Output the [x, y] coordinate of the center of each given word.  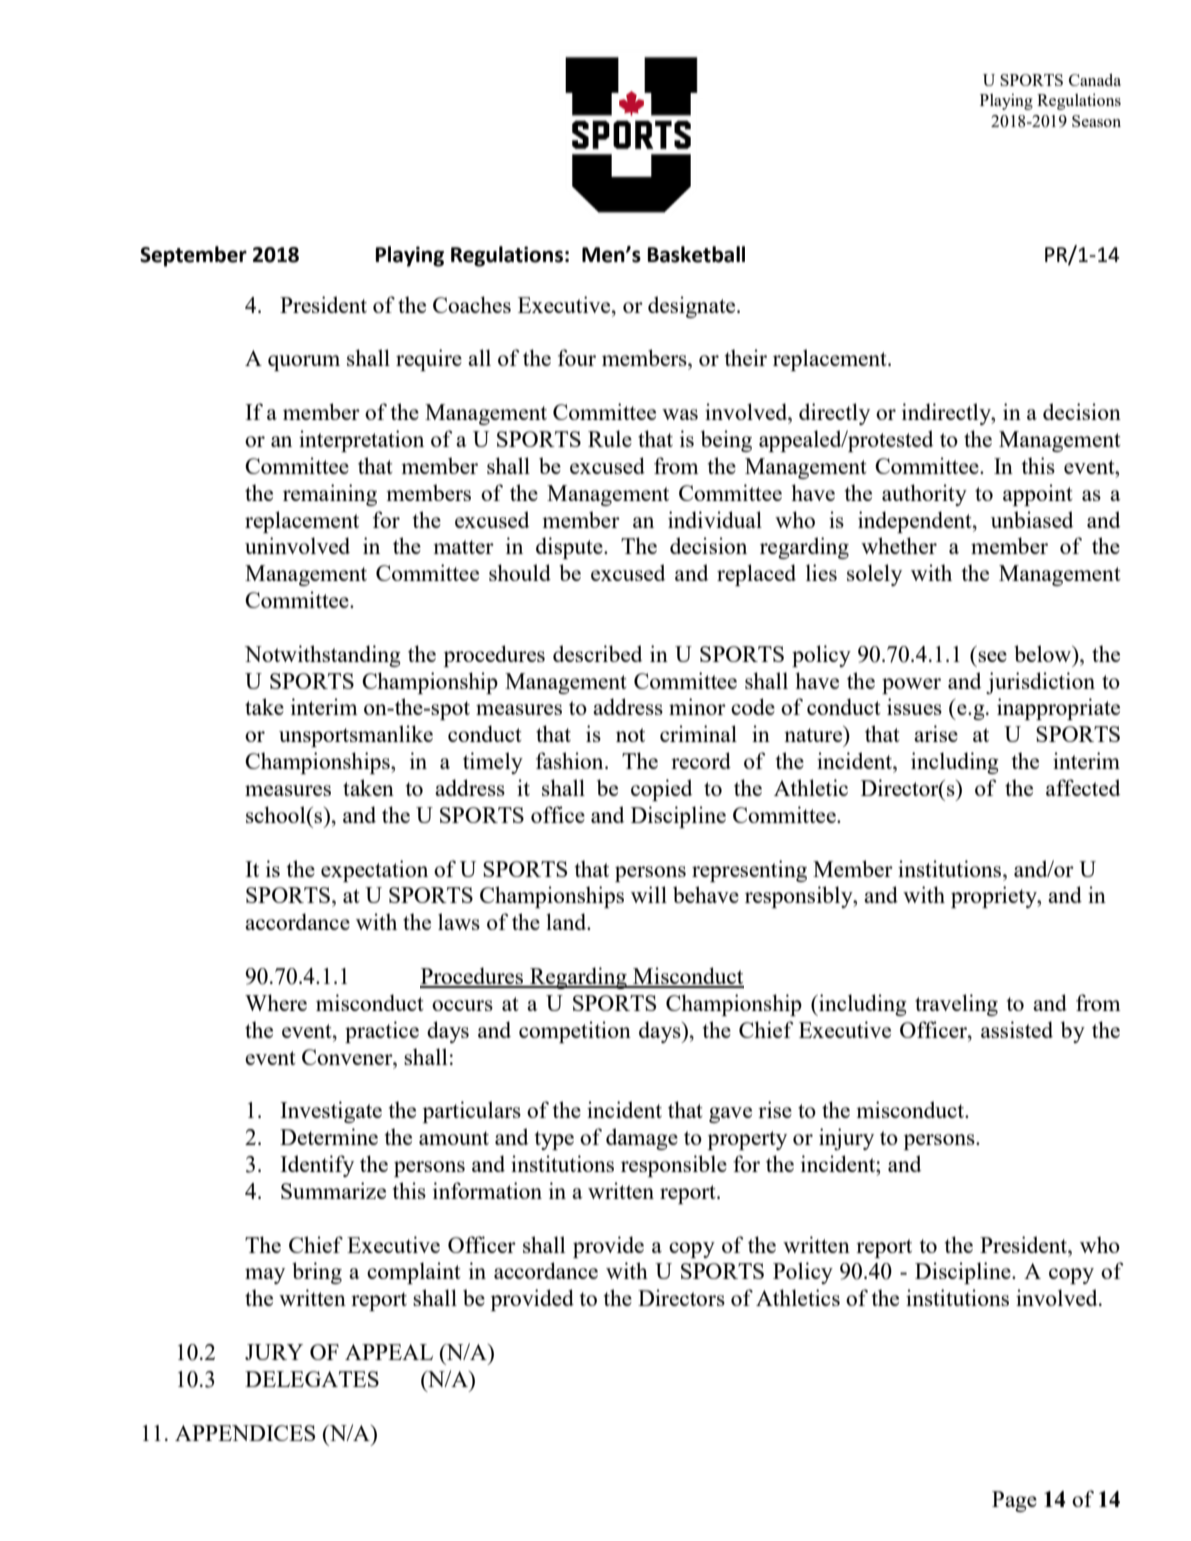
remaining [330, 495]
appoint [1038, 495]
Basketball [696, 254]
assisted [1017, 1029]
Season [1096, 121]
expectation [374, 871]
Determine [329, 1136]
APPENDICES [245, 1433]
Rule [610, 438]
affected [1083, 787]
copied [661, 790]
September [193, 256]
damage [642, 1139]
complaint [414, 1273]
